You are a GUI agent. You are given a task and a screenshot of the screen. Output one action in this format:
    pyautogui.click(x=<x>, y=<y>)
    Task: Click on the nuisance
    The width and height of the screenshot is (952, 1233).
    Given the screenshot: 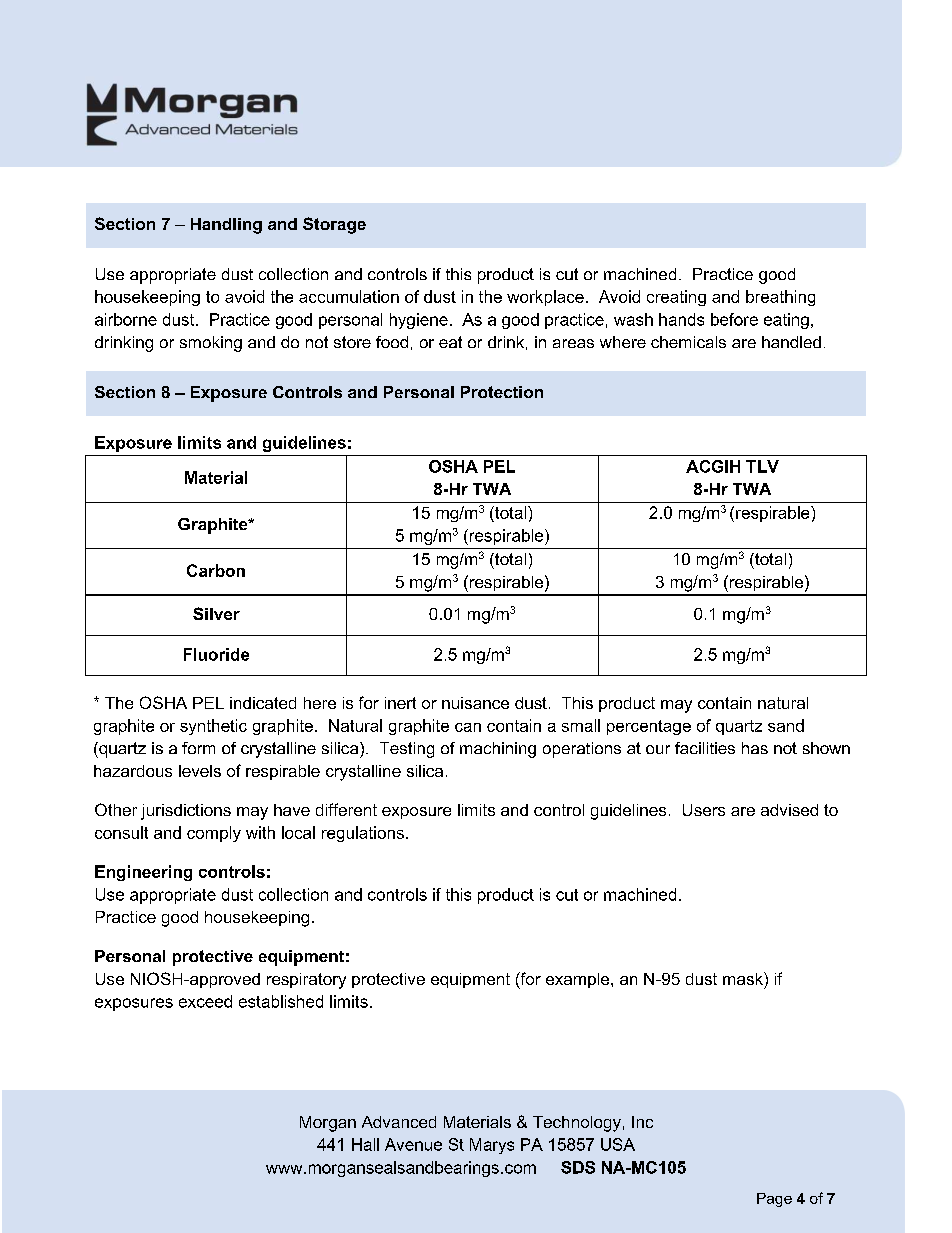 What is the action you would take?
    pyautogui.click(x=475, y=703)
